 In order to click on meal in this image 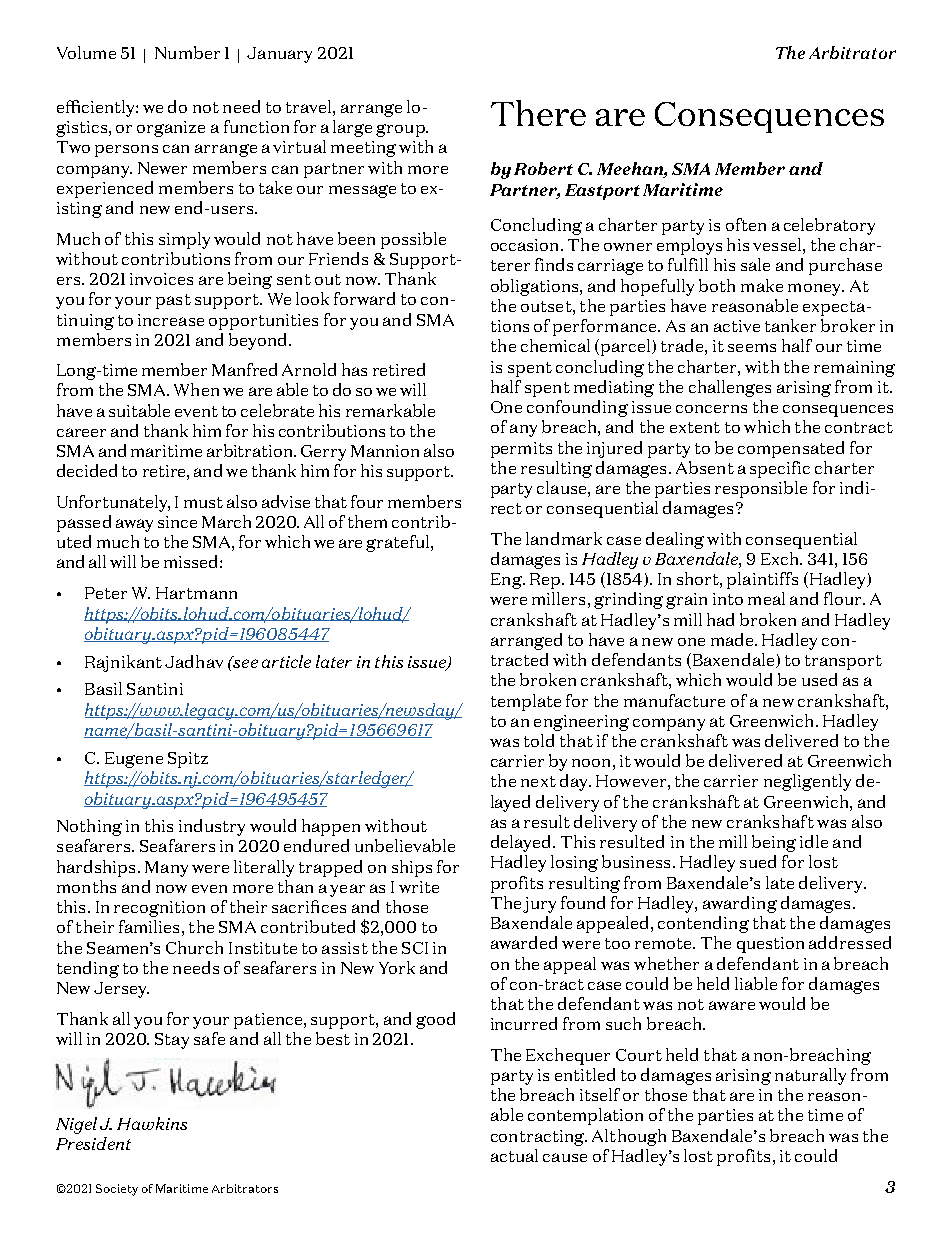, I will do `click(766, 598)`.
